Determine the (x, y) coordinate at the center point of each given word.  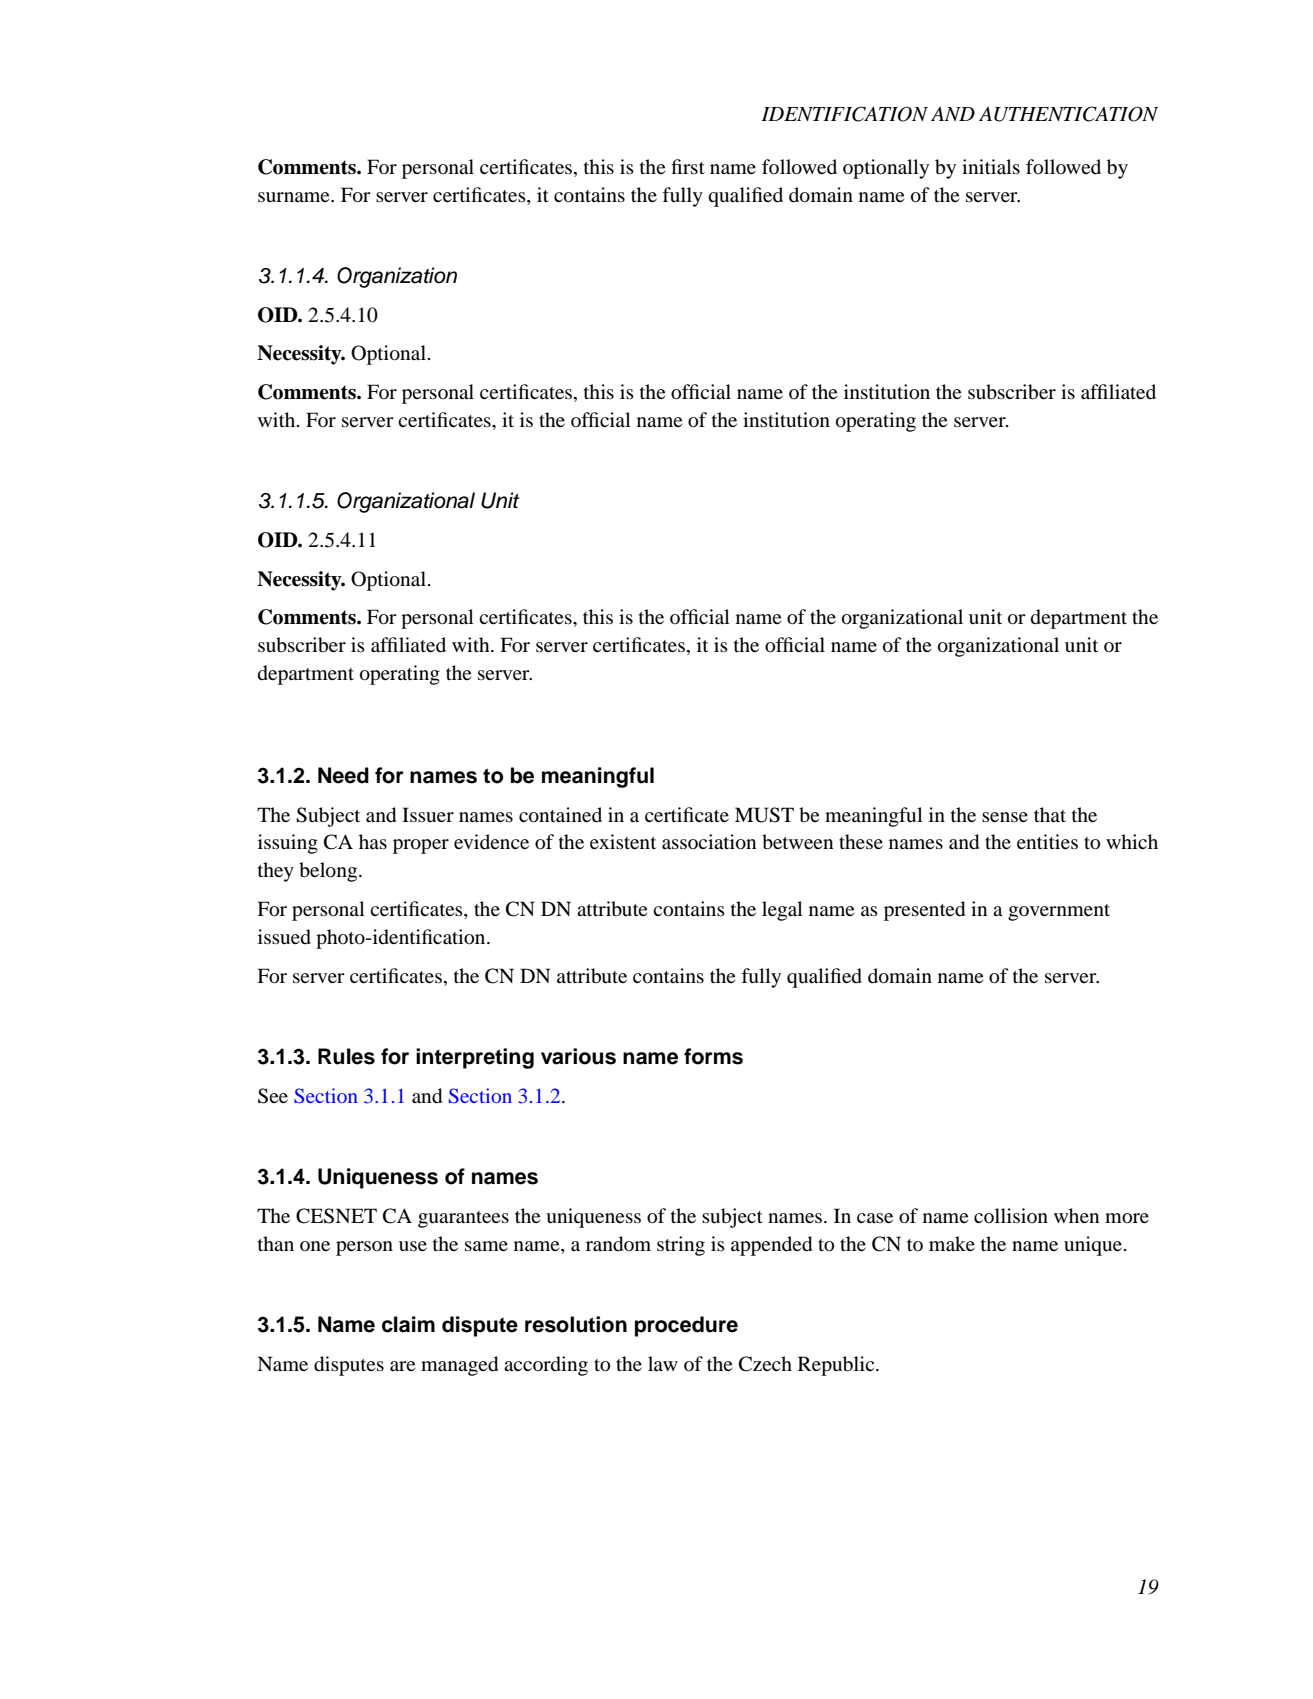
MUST (764, 815)
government (1059, 912)
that (1050, 814)
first (688, 166)
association (709, 842)
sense (1005, 817)
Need (343, 775)
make (952, 1243)
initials (991, 166)
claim (408, 1324)
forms (713, 1056)
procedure (686, 1326)
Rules (346, 1056)
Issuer (428, 814)
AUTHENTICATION (1068, 114)
